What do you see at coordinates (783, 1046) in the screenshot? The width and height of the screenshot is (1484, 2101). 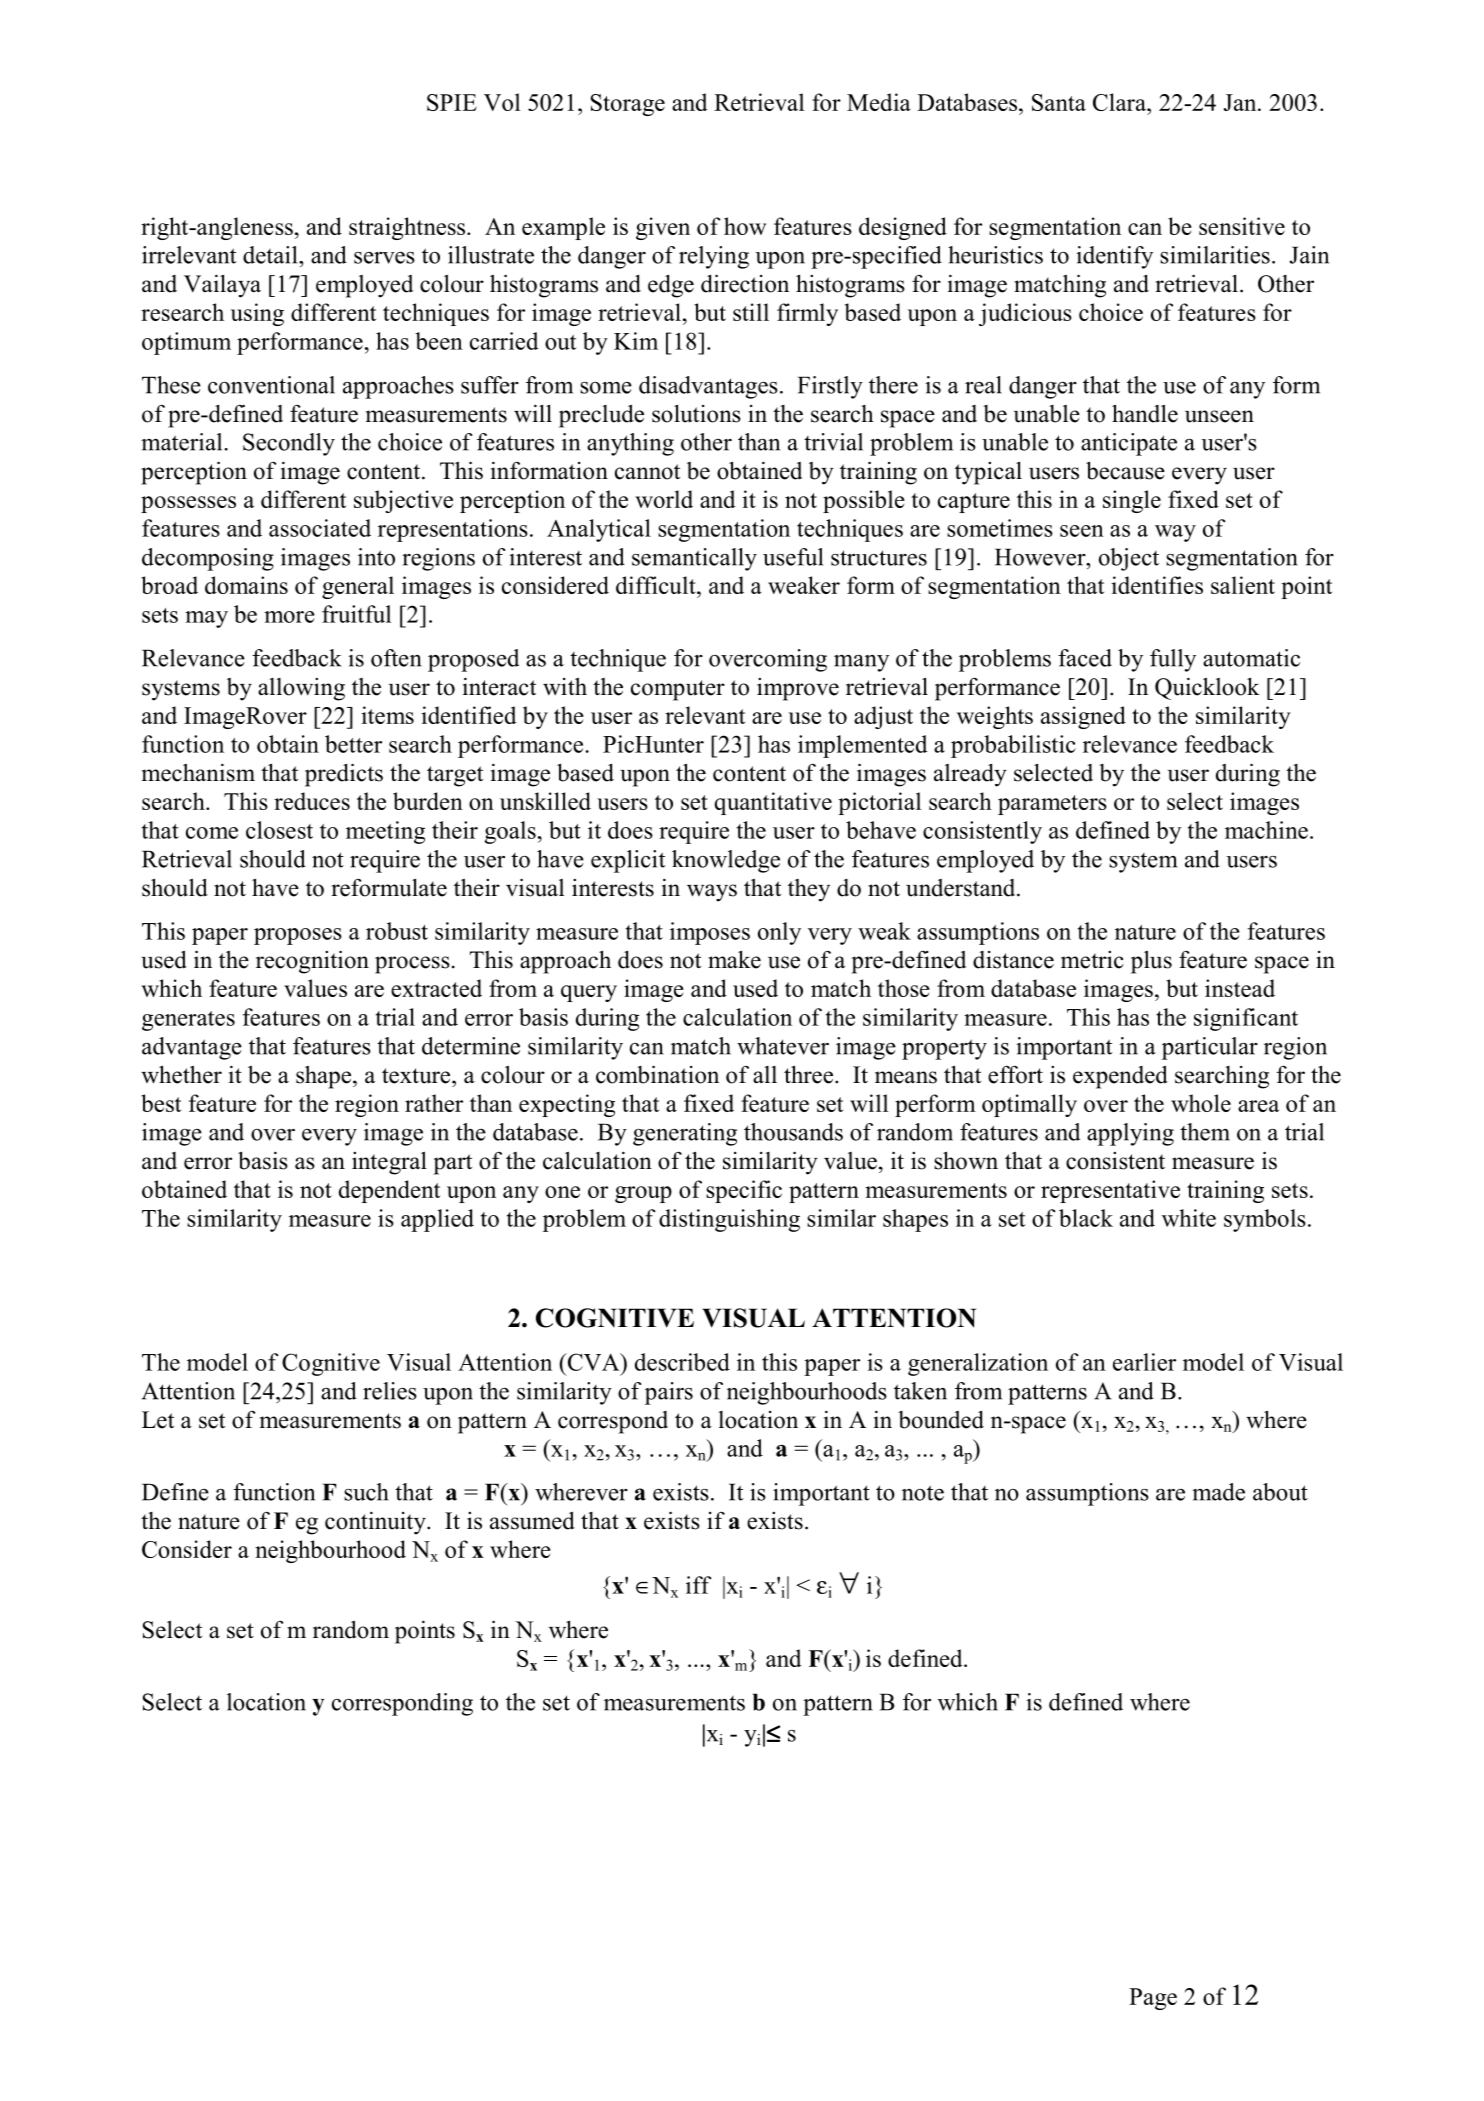 I see `whatever` at bounding box center [783, 1046].
